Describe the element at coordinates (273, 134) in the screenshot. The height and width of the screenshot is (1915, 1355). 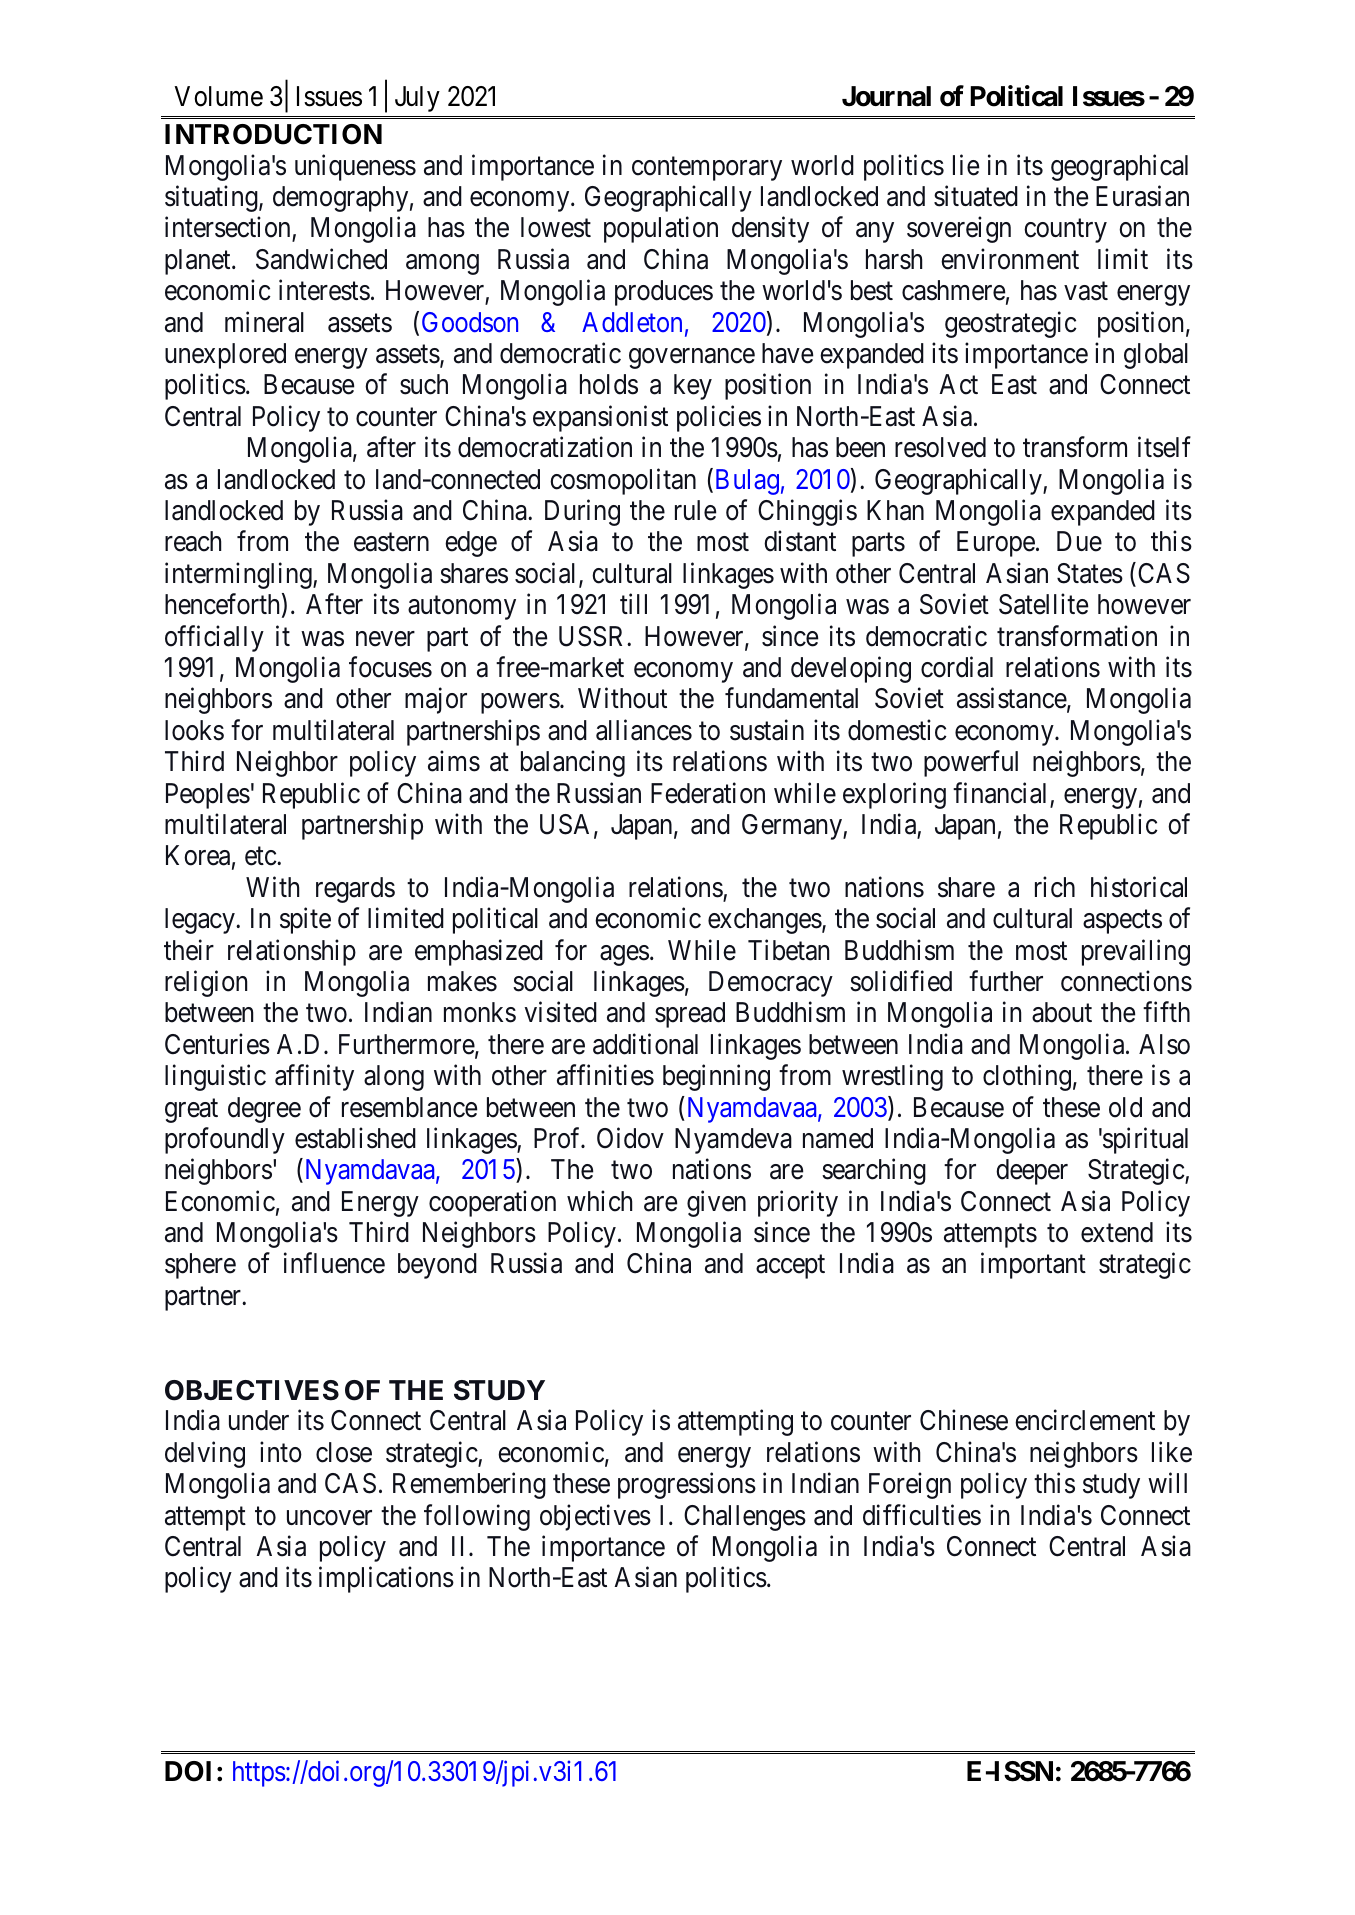
I see `INTRODUCTION` at that location.
